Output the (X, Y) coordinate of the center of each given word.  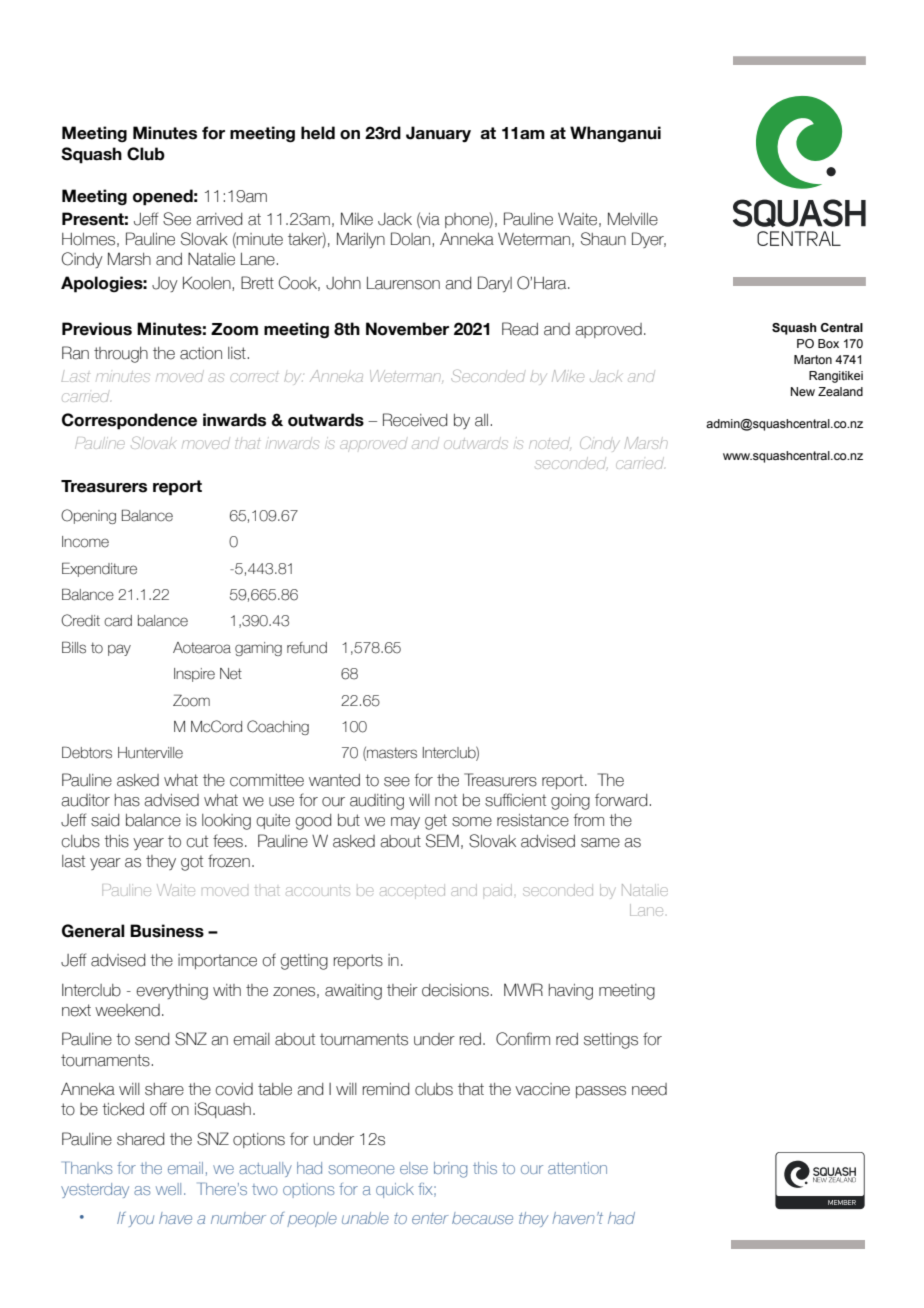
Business (167, 931)
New (803, 391)
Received (415, 420)
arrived (219, 219)
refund (307, 648)
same (600, 843)
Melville (633, 219)
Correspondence (129, 421)
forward (621, 800)
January (438, 134)
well (168, 1189)
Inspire (194, 675)
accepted (412, 893)
